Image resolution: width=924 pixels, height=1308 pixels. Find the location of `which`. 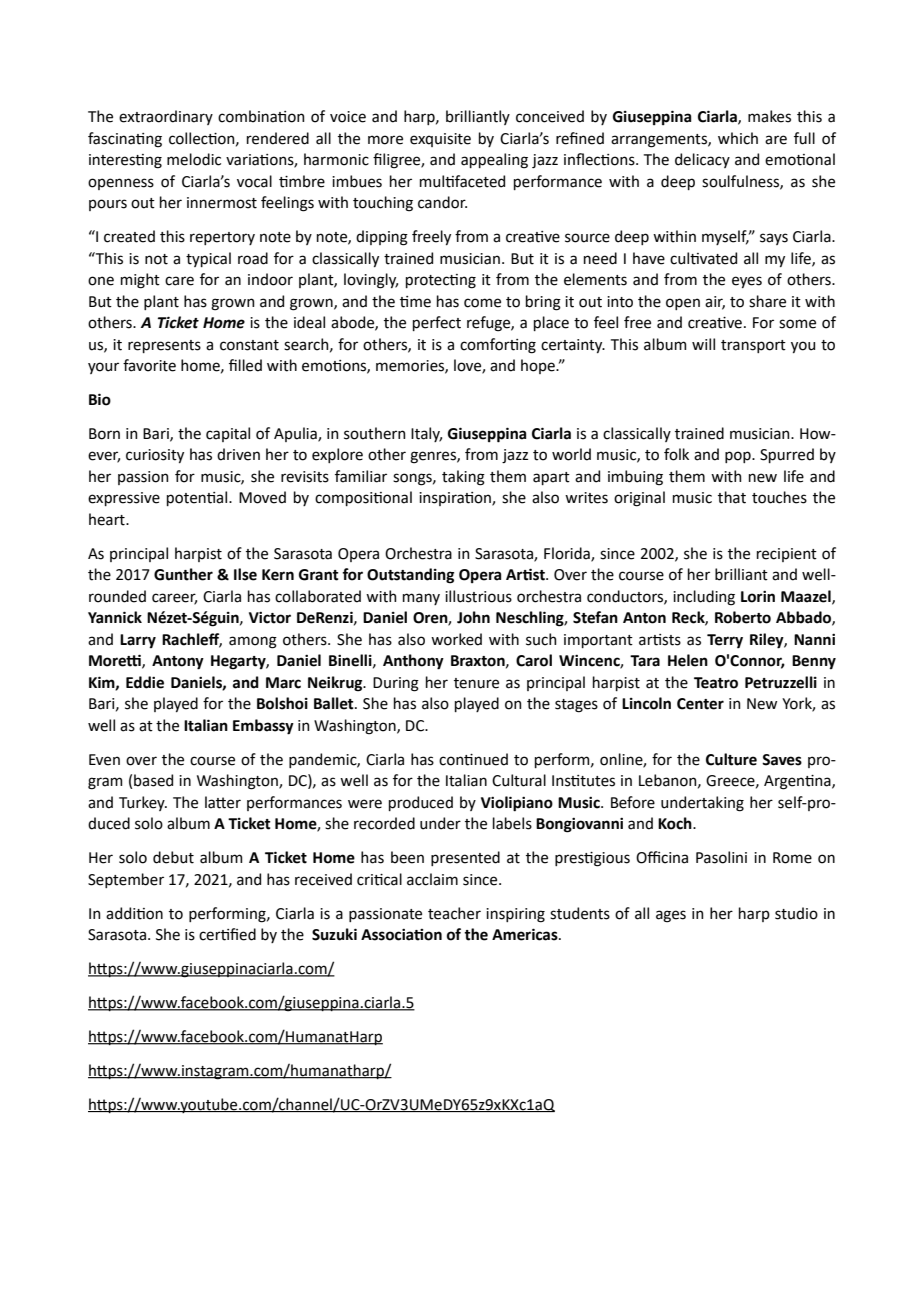

which is located at coordinates (738, 138).
